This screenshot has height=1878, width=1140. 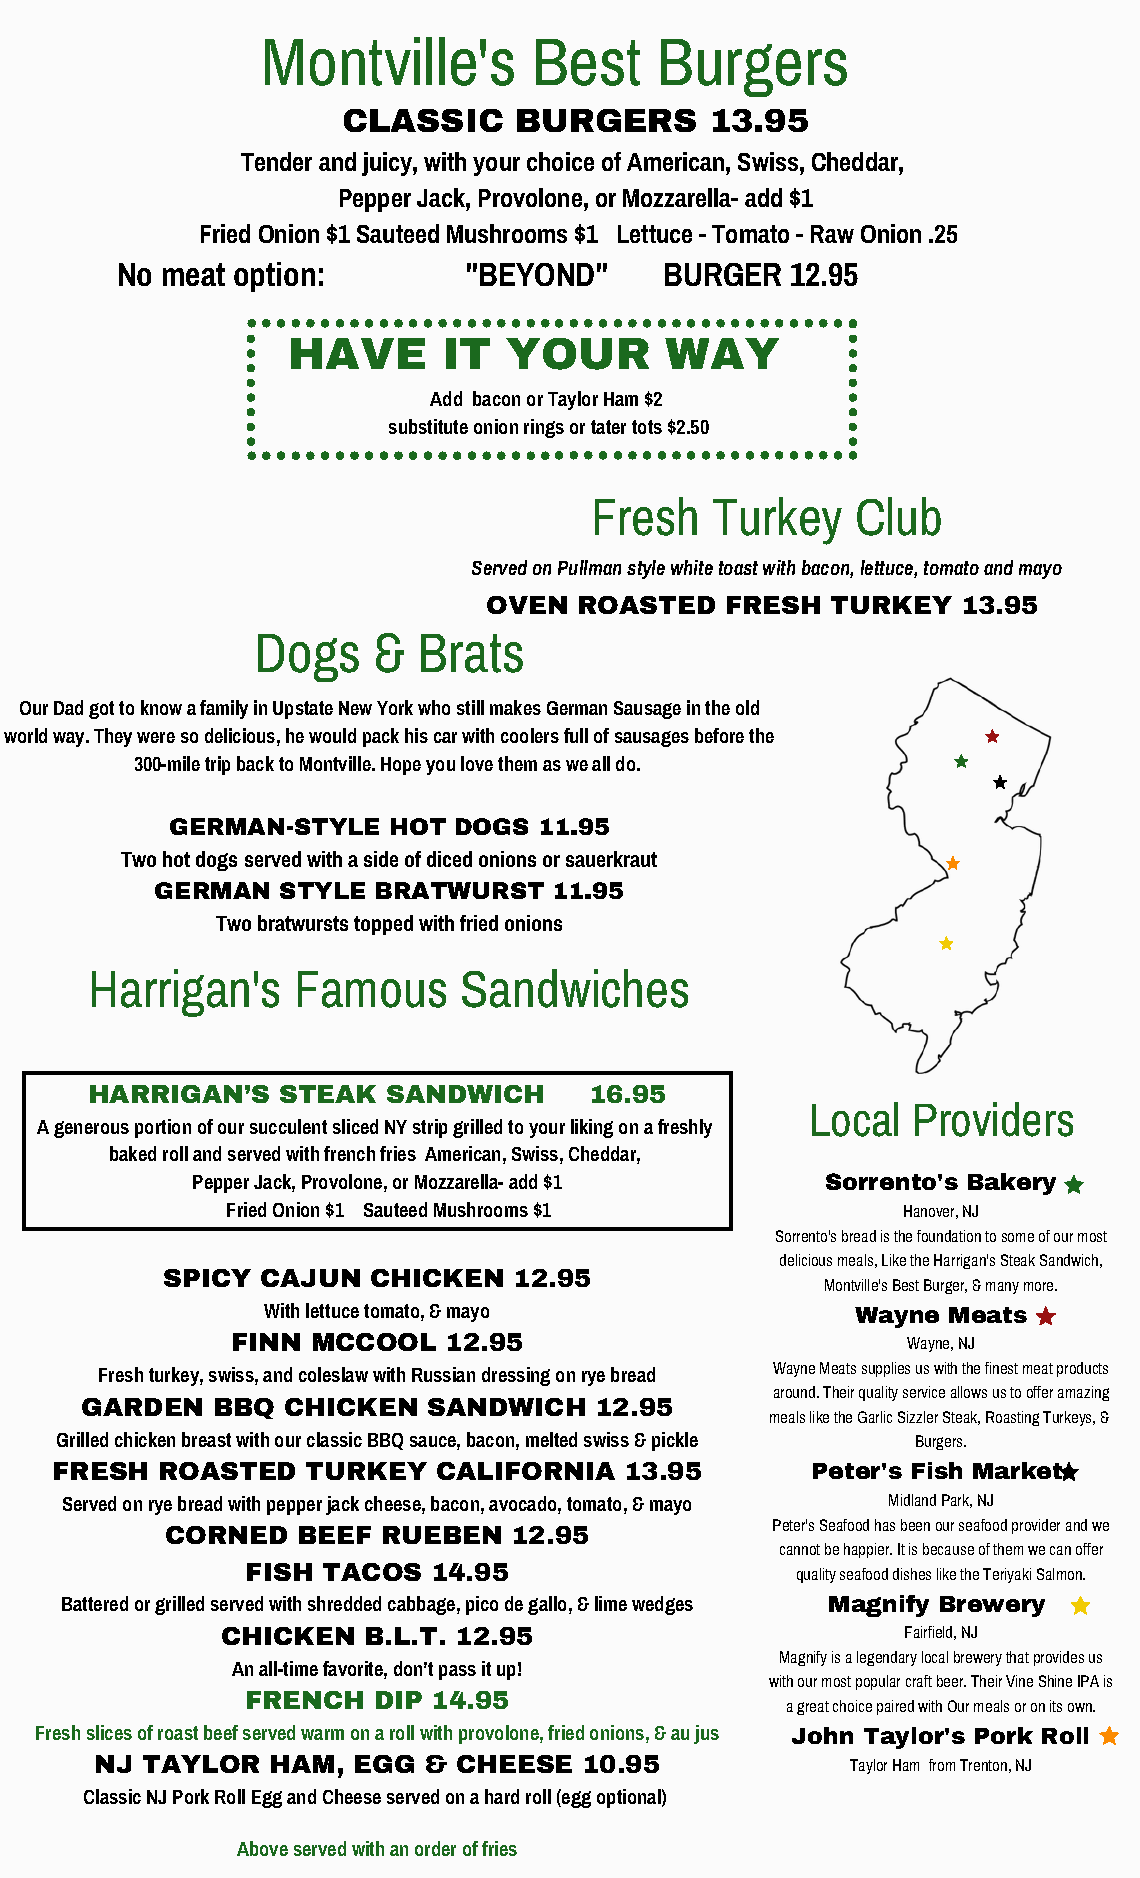 What do you see at coordinates (156, 737) in the screenshot?
I see `were` at bounding box center [156, 737].
